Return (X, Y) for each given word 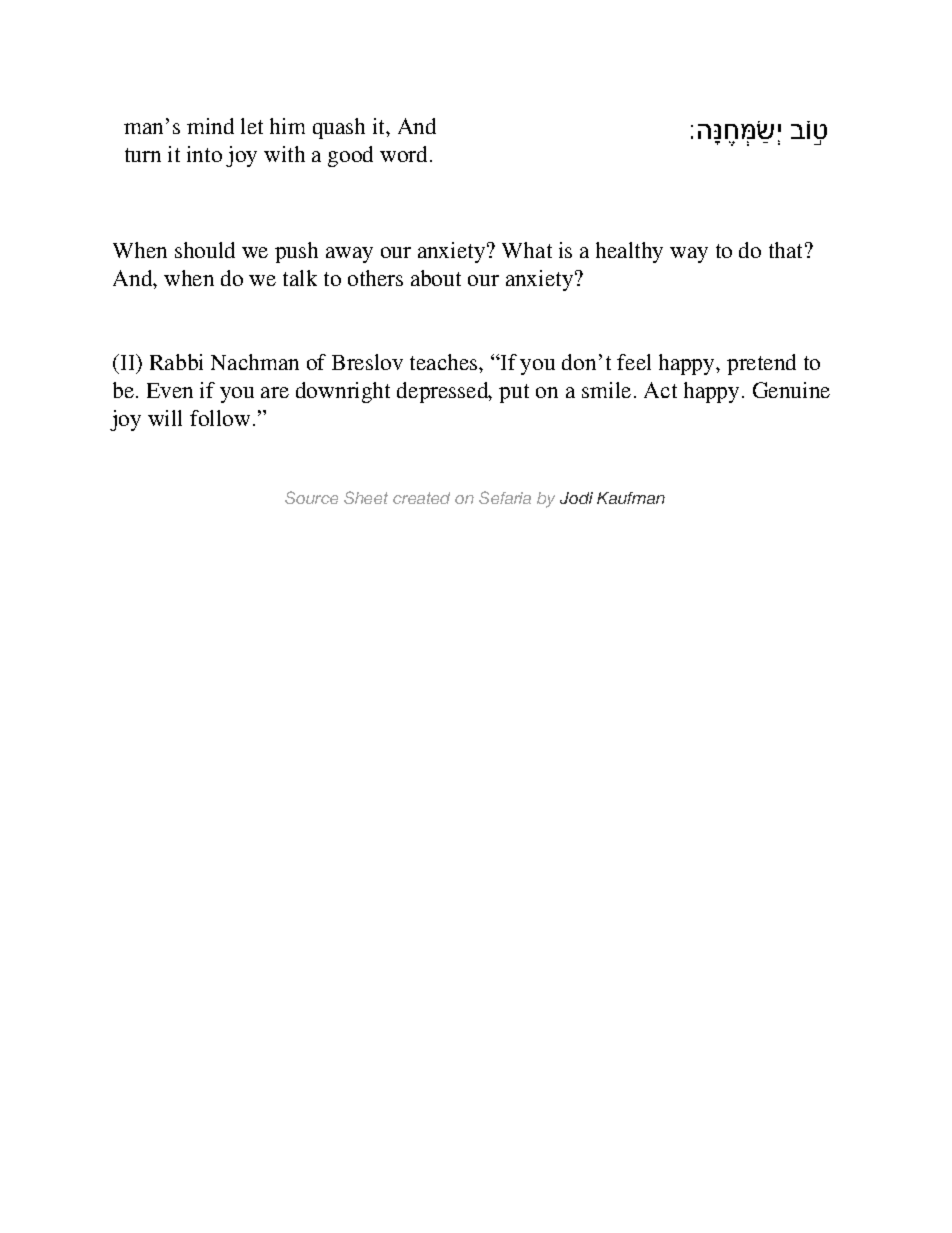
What (527, 250)
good (350, 156)
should (205, 250)
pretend (761, 364)
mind (210, 126)
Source (311, 497)
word (403, 154)
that (785, 250)
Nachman (255, 362)
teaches (445, 362)
